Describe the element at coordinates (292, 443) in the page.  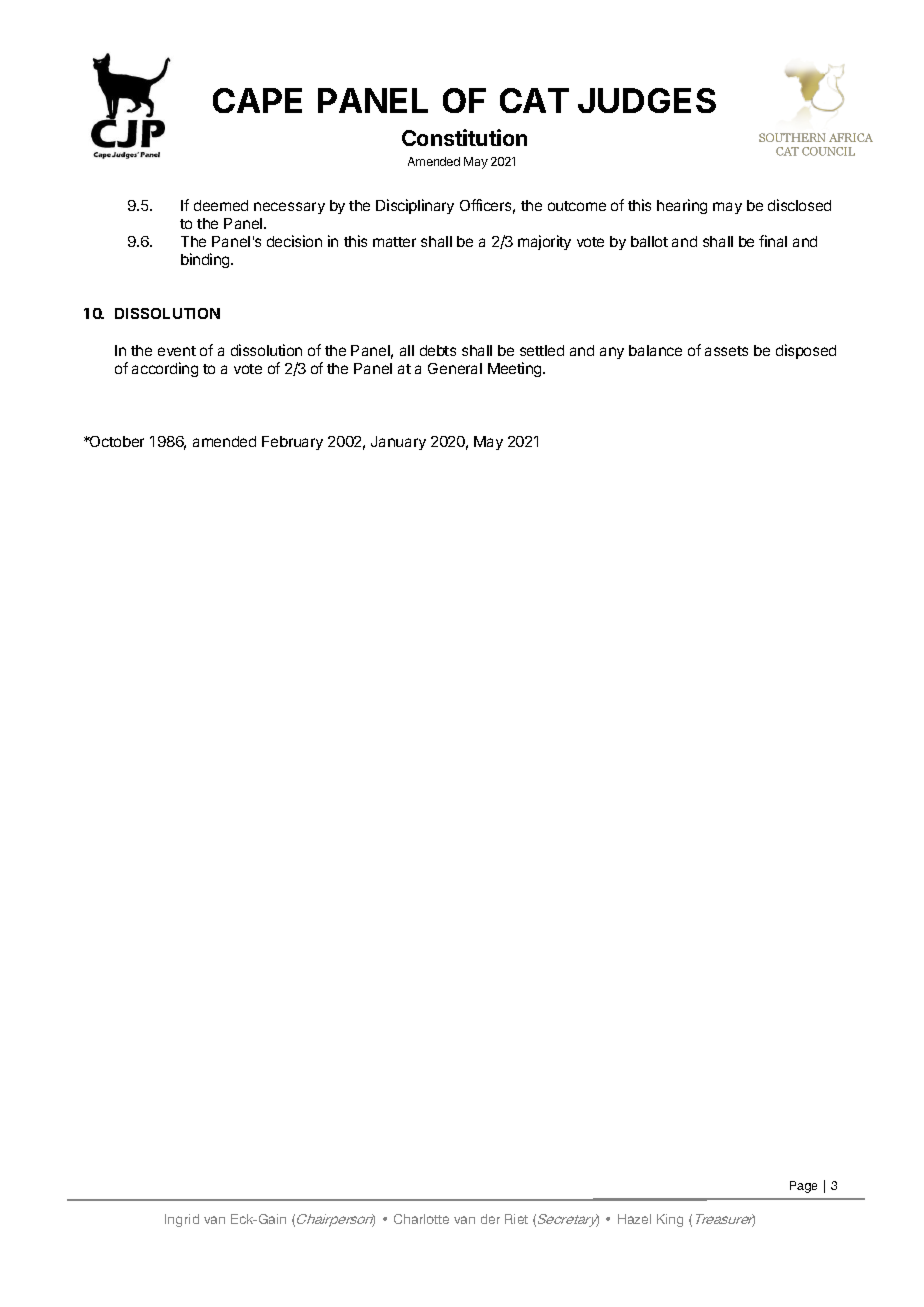
I see `February` at that location.
